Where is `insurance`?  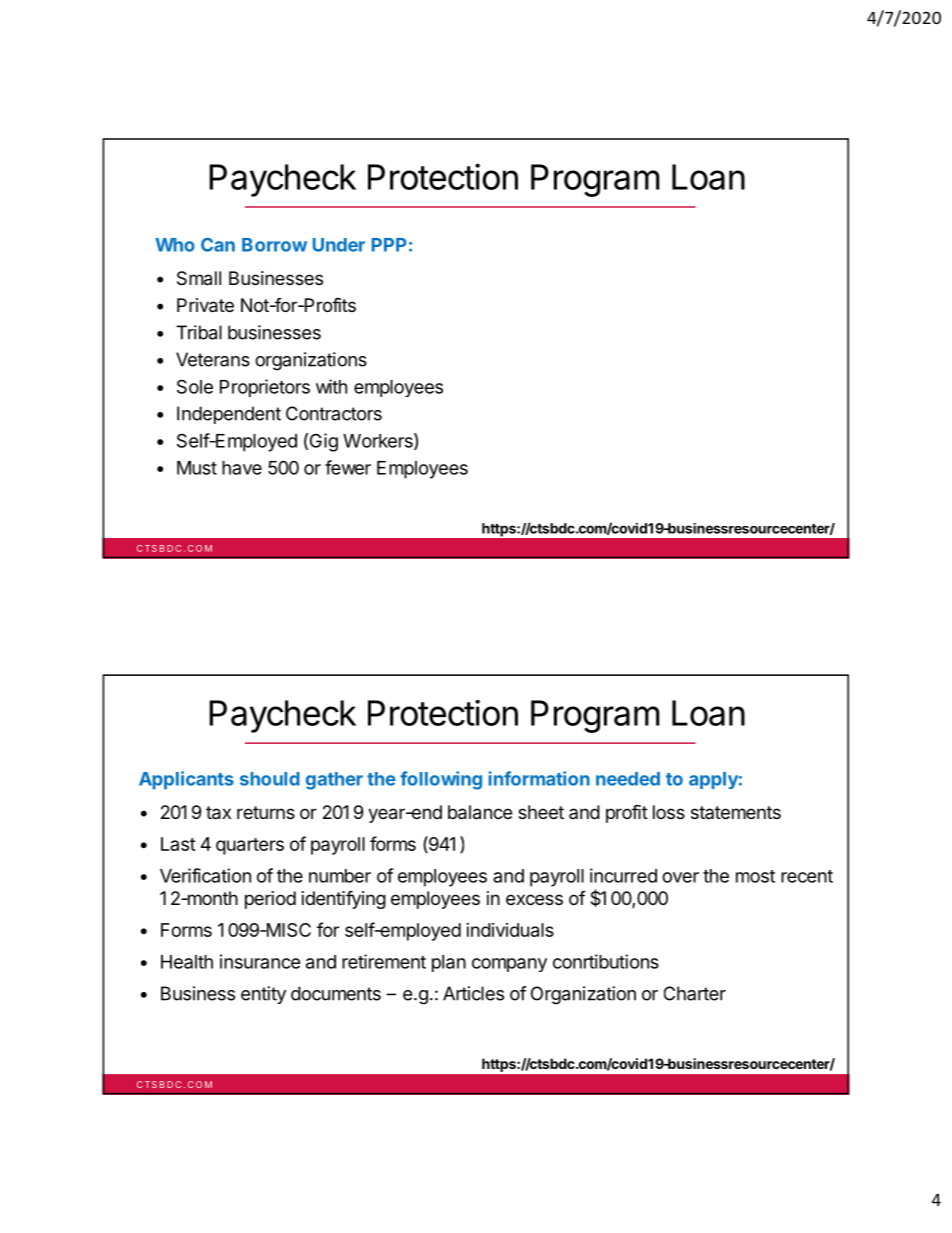
insurance is located at coordinates (260, 961).
